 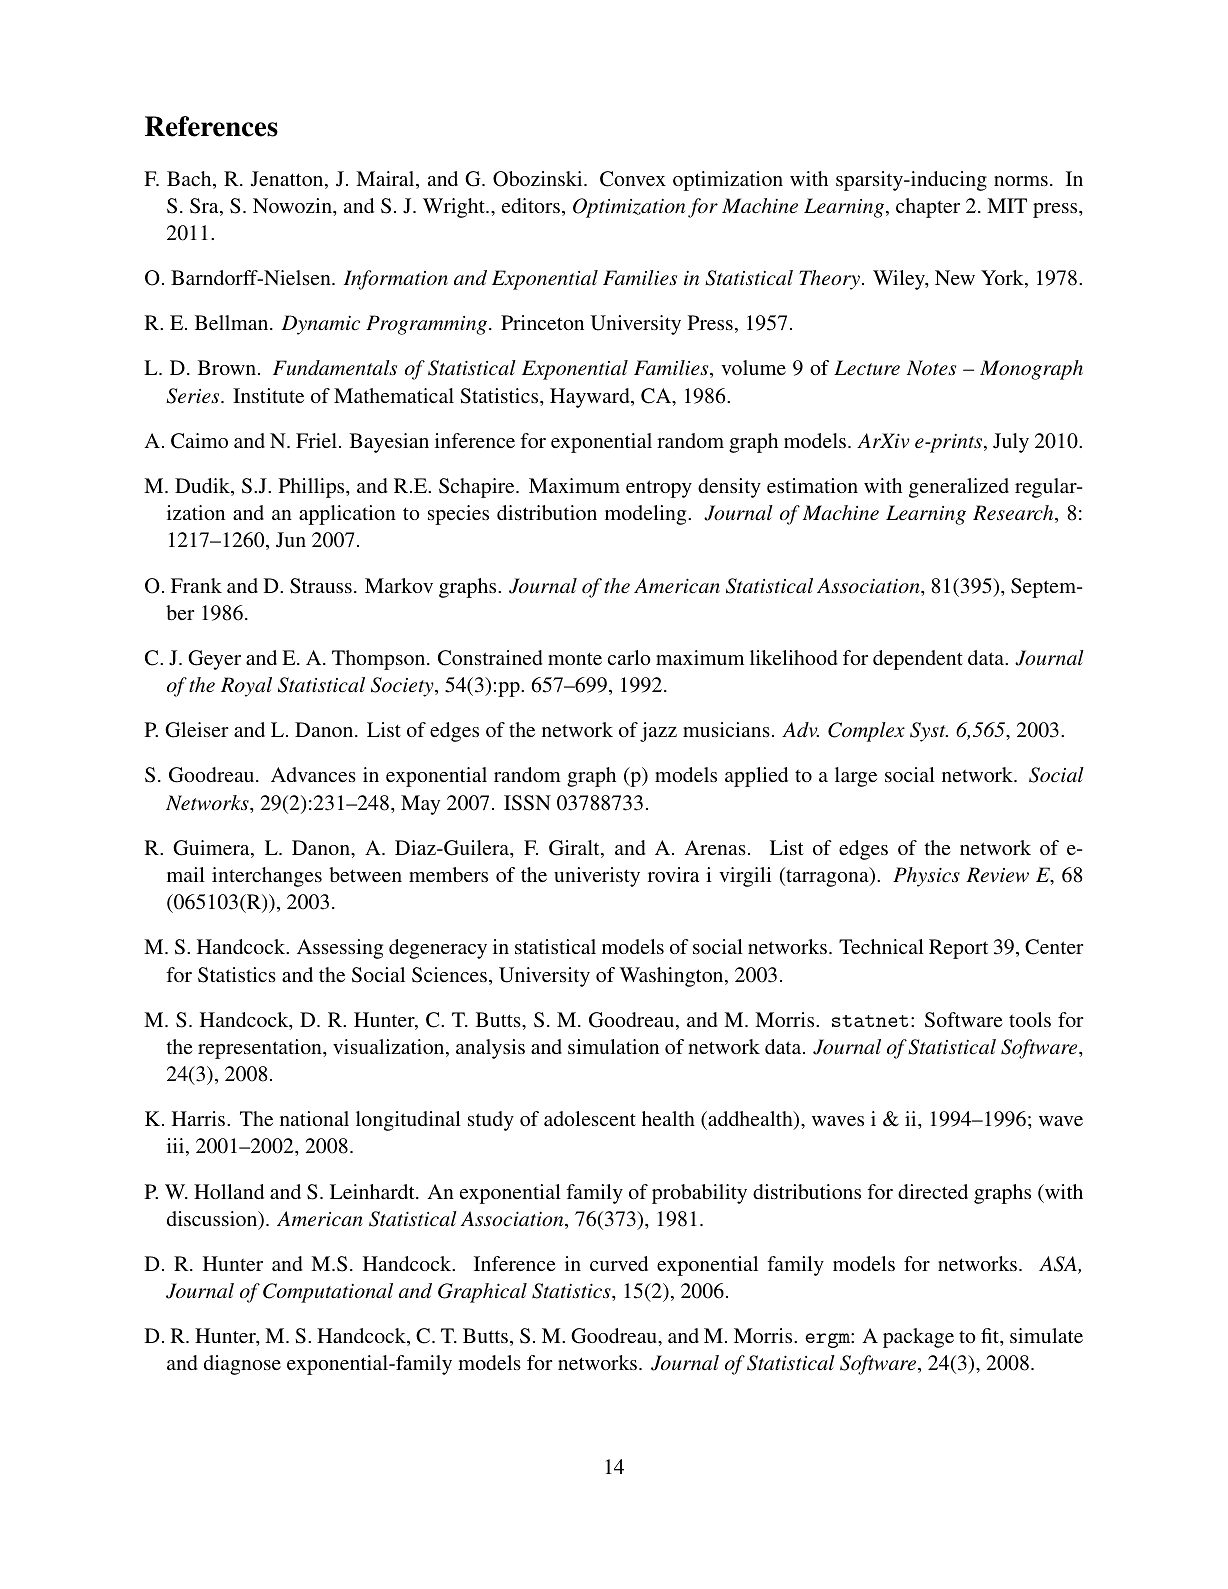 I want to click on tools, so click(x=1030, y=1019).
